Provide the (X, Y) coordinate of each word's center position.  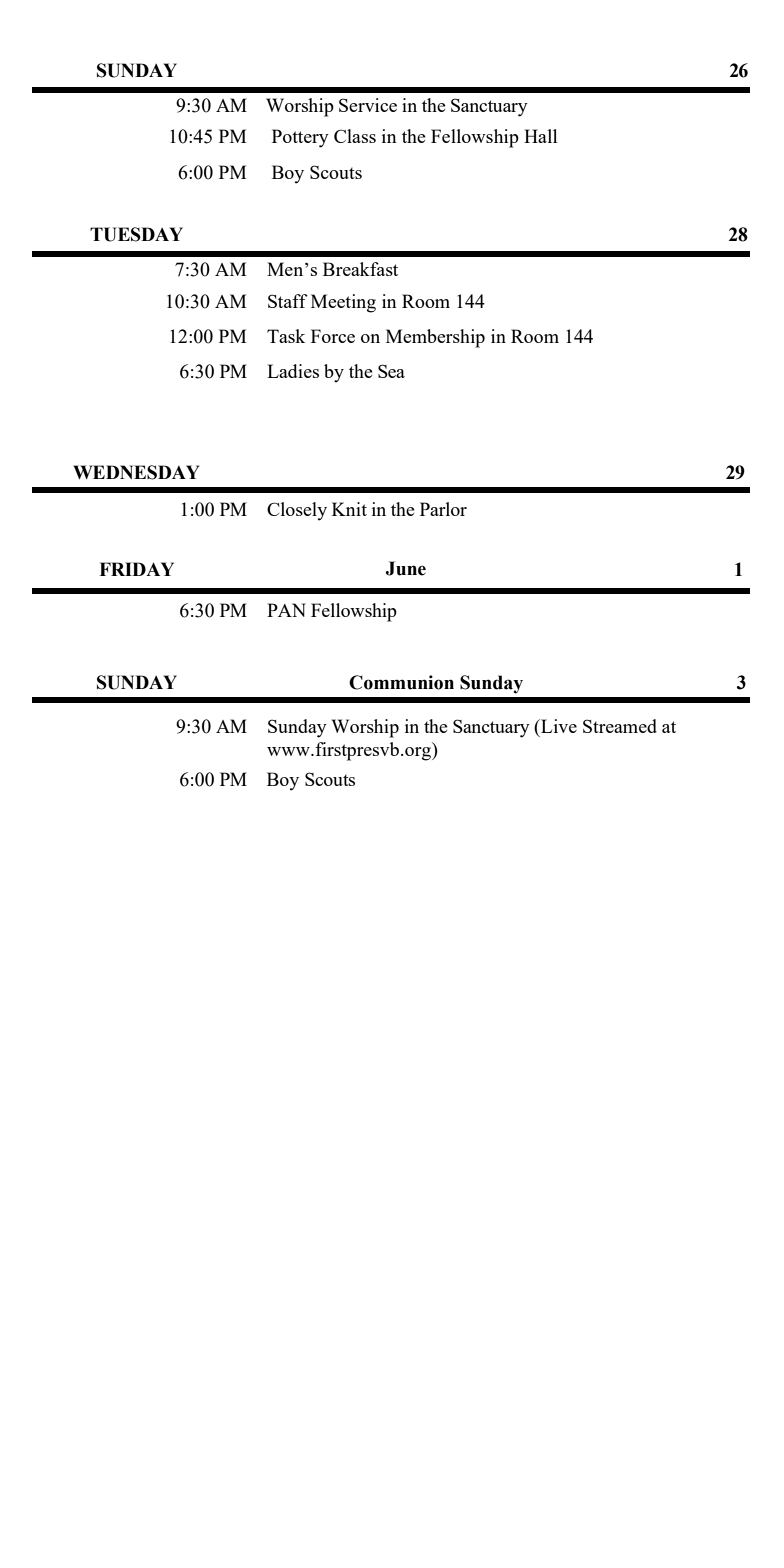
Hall (541, 136)
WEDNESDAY (136, 472)
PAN (286, 610)
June (405, 568)
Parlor (443, 509)
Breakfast (360, 269)
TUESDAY (136, 234)
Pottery (300, 138)
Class (355, 136)
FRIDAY (136, 569)
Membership (435, 338)
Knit (349, 509)
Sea (391, 371)
